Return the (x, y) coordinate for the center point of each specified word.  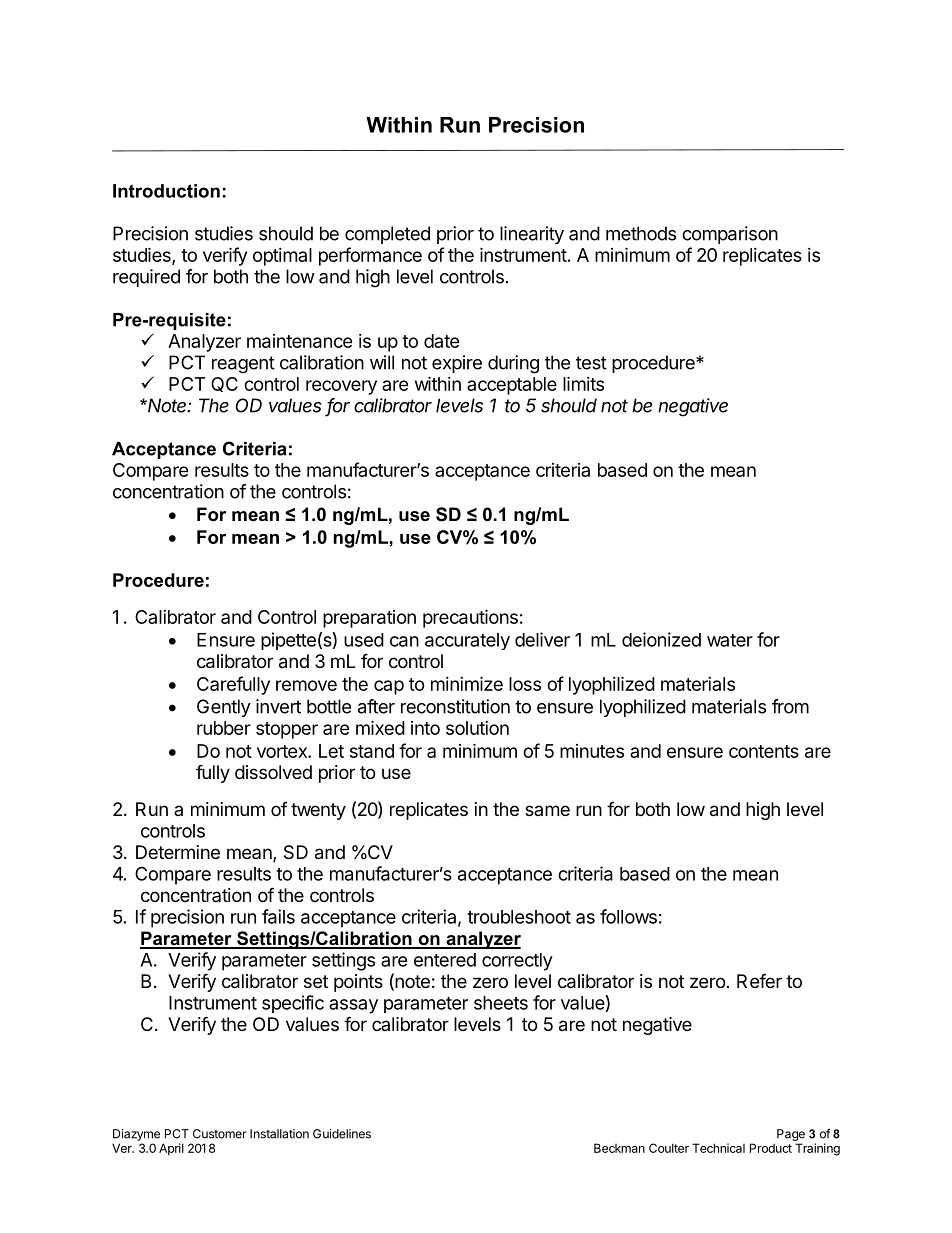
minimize (467, 683)
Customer (220, 1134)
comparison (730, 235)
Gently (224, 708)
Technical (718, 1148)
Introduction (166, 191)
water (730, 640)
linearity (532, 235)
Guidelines (342, 1134)
